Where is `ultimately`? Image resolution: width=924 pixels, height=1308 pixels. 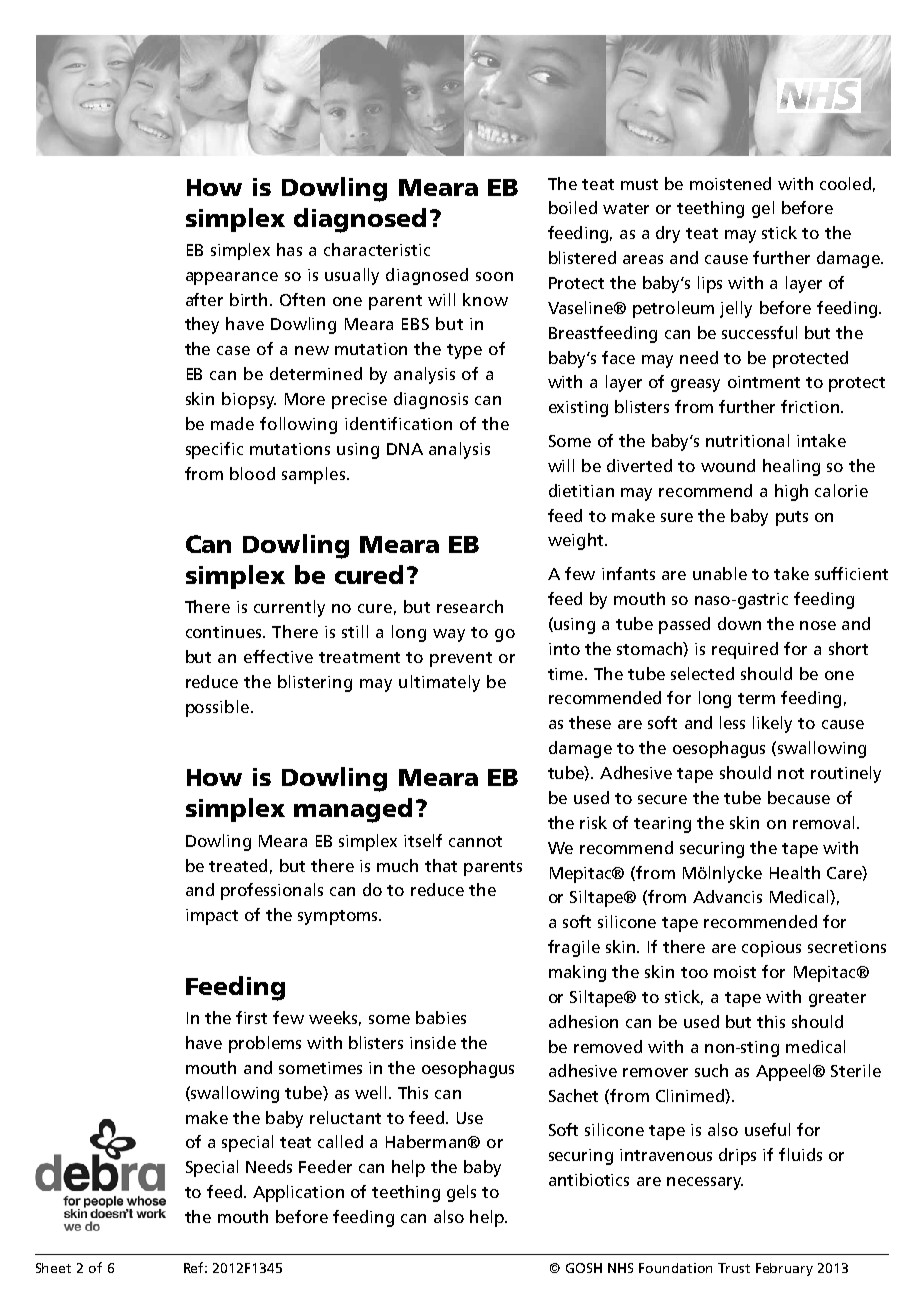 ultimately is located at coordinates (439, 683).
